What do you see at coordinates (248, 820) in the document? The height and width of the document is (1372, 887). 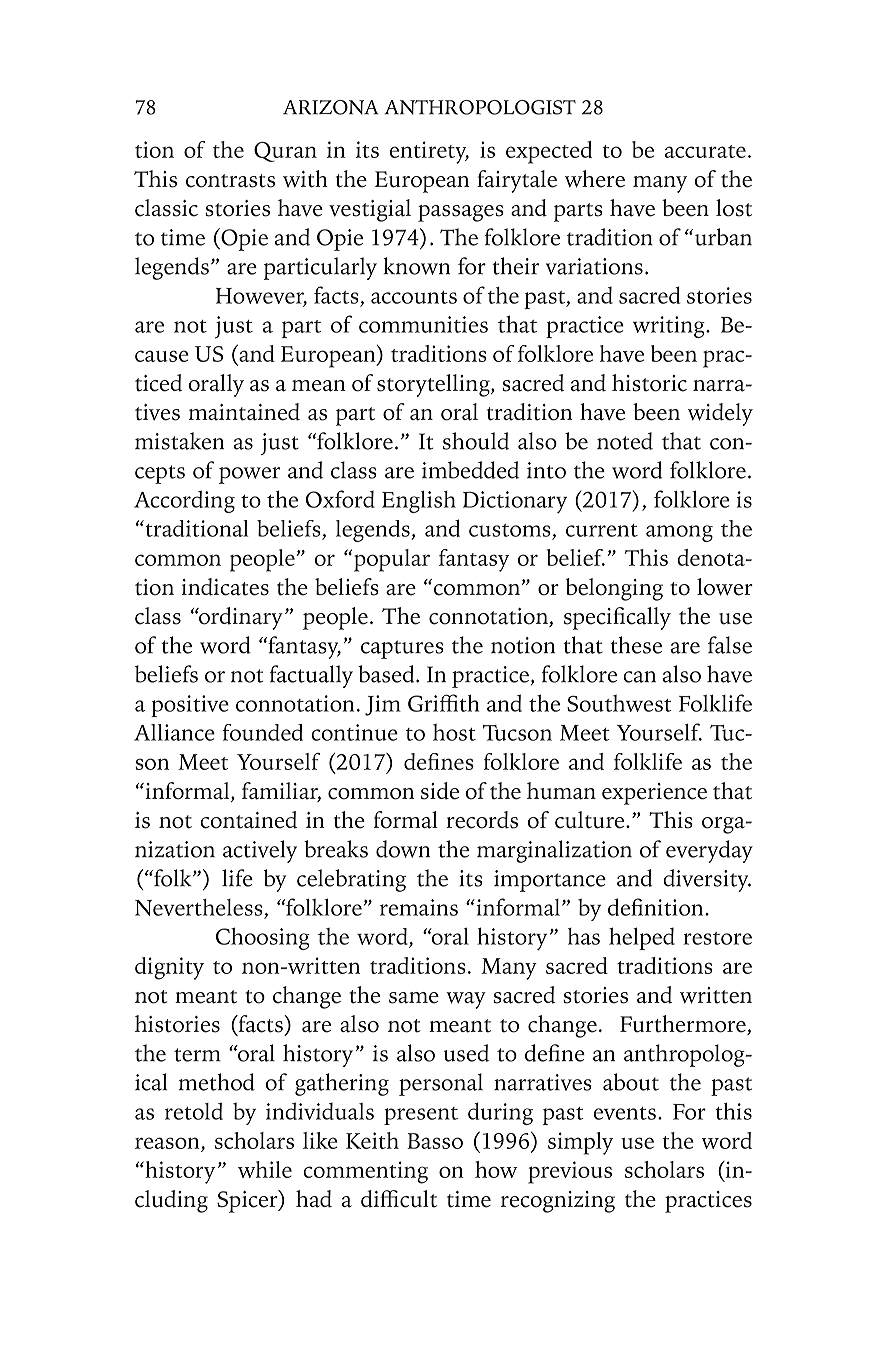 I see `contained` at bounding box center [248, 820].
